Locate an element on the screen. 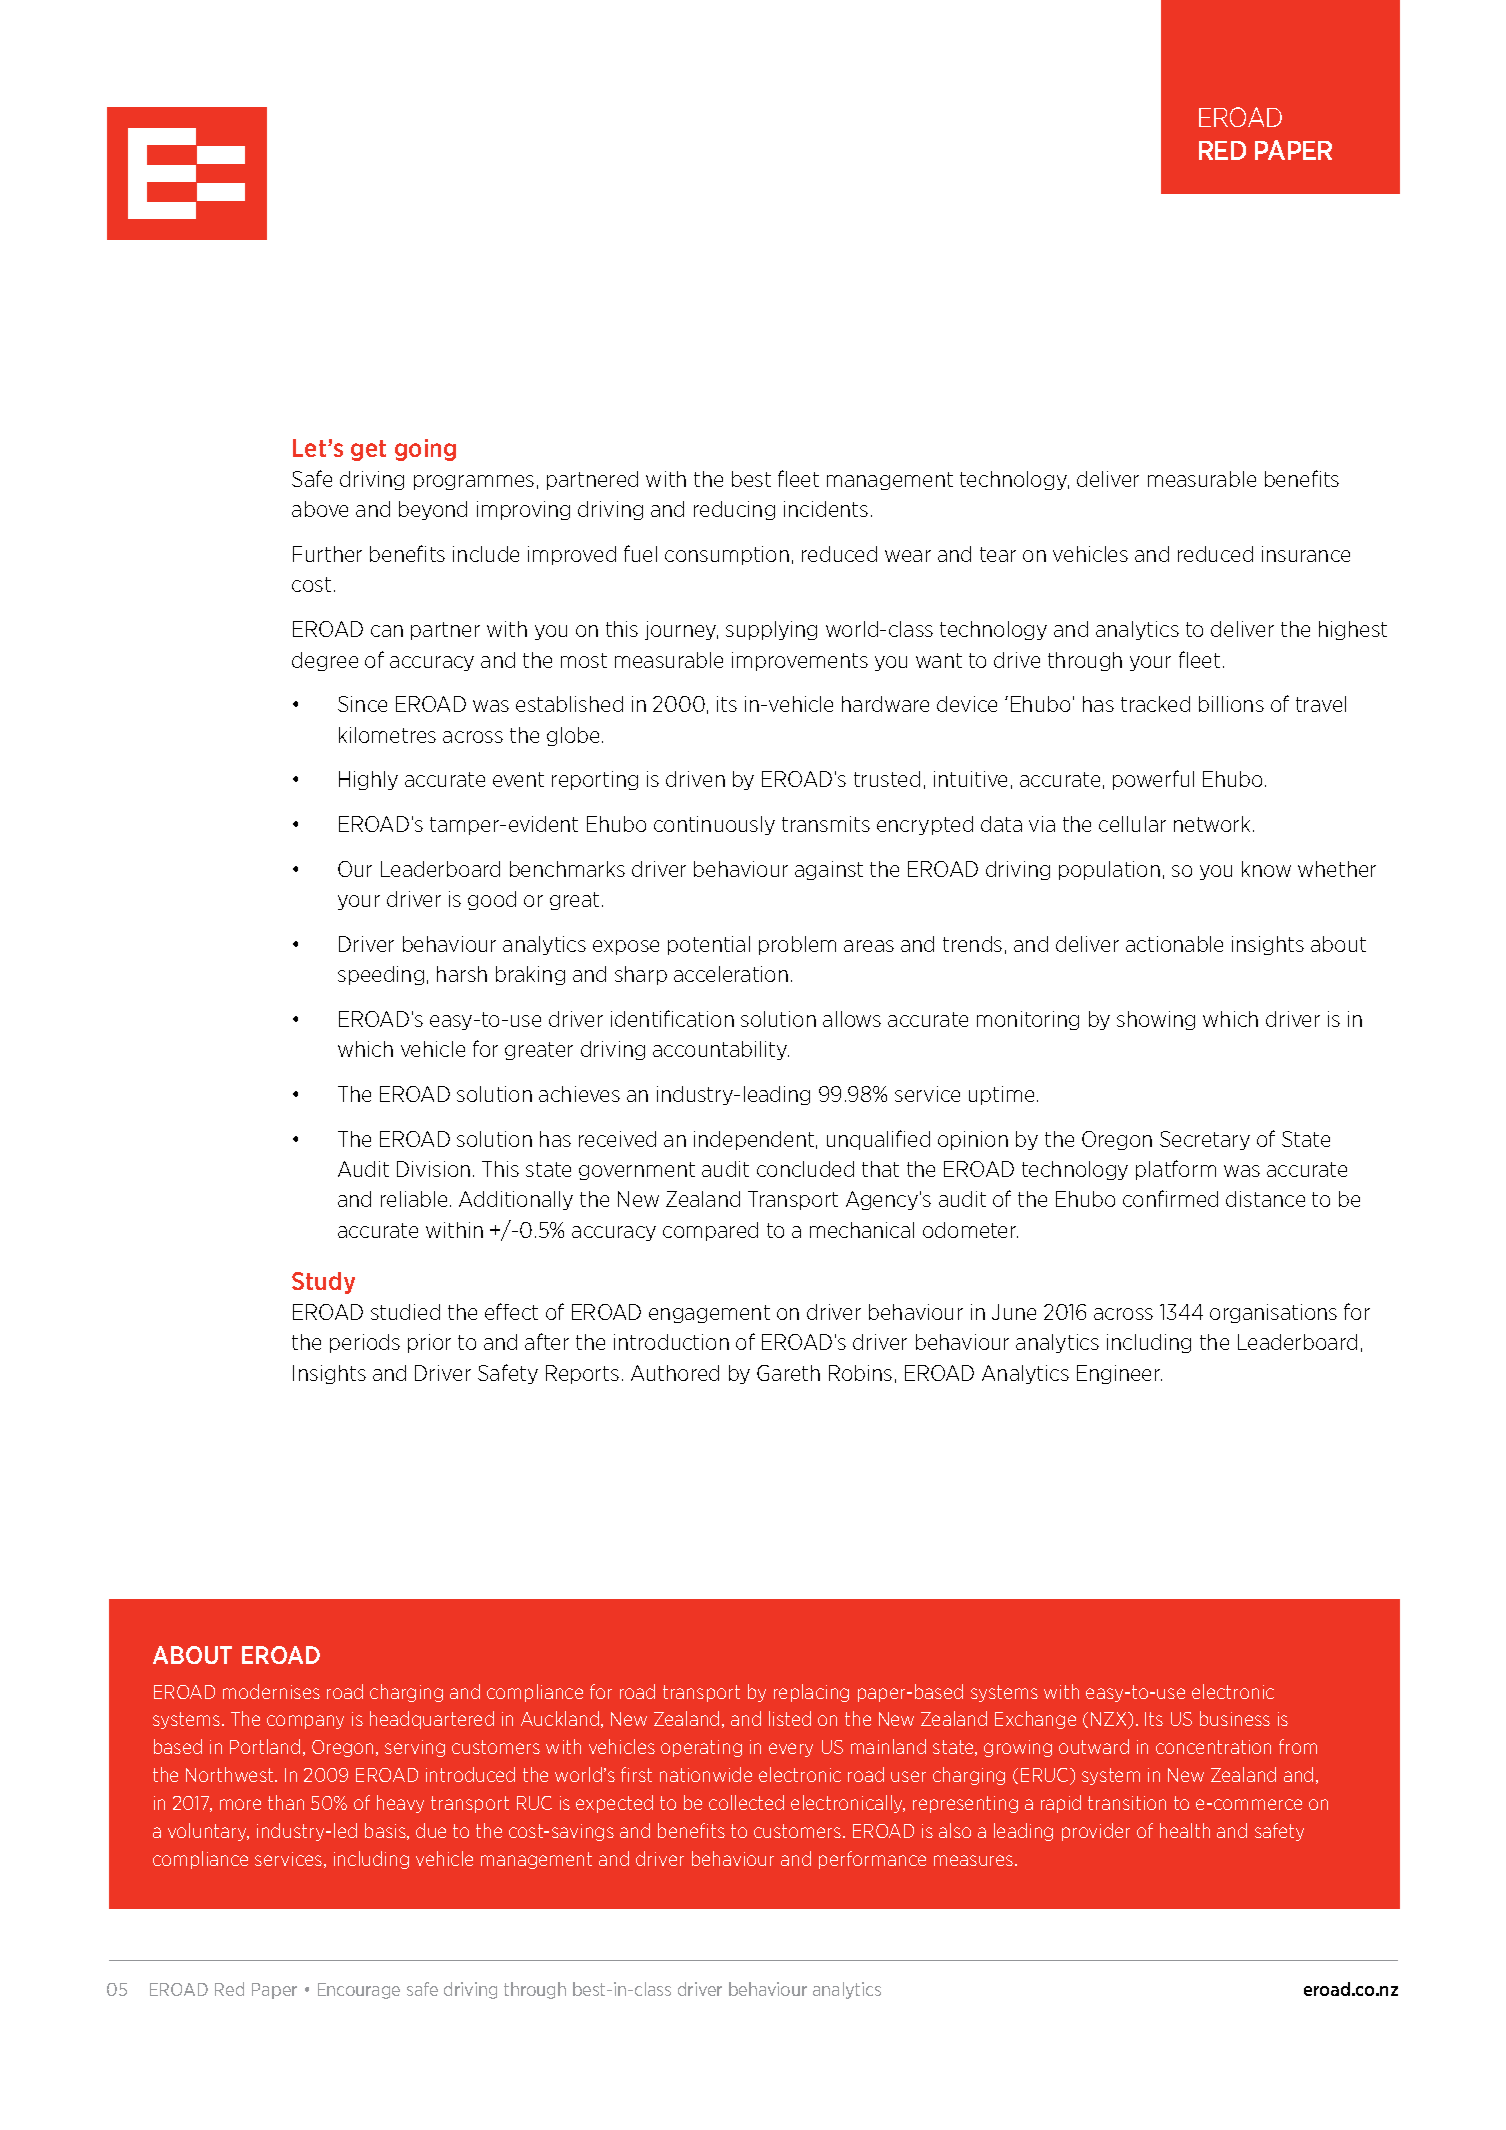  insurance is located at coordinates (1306, 554).
